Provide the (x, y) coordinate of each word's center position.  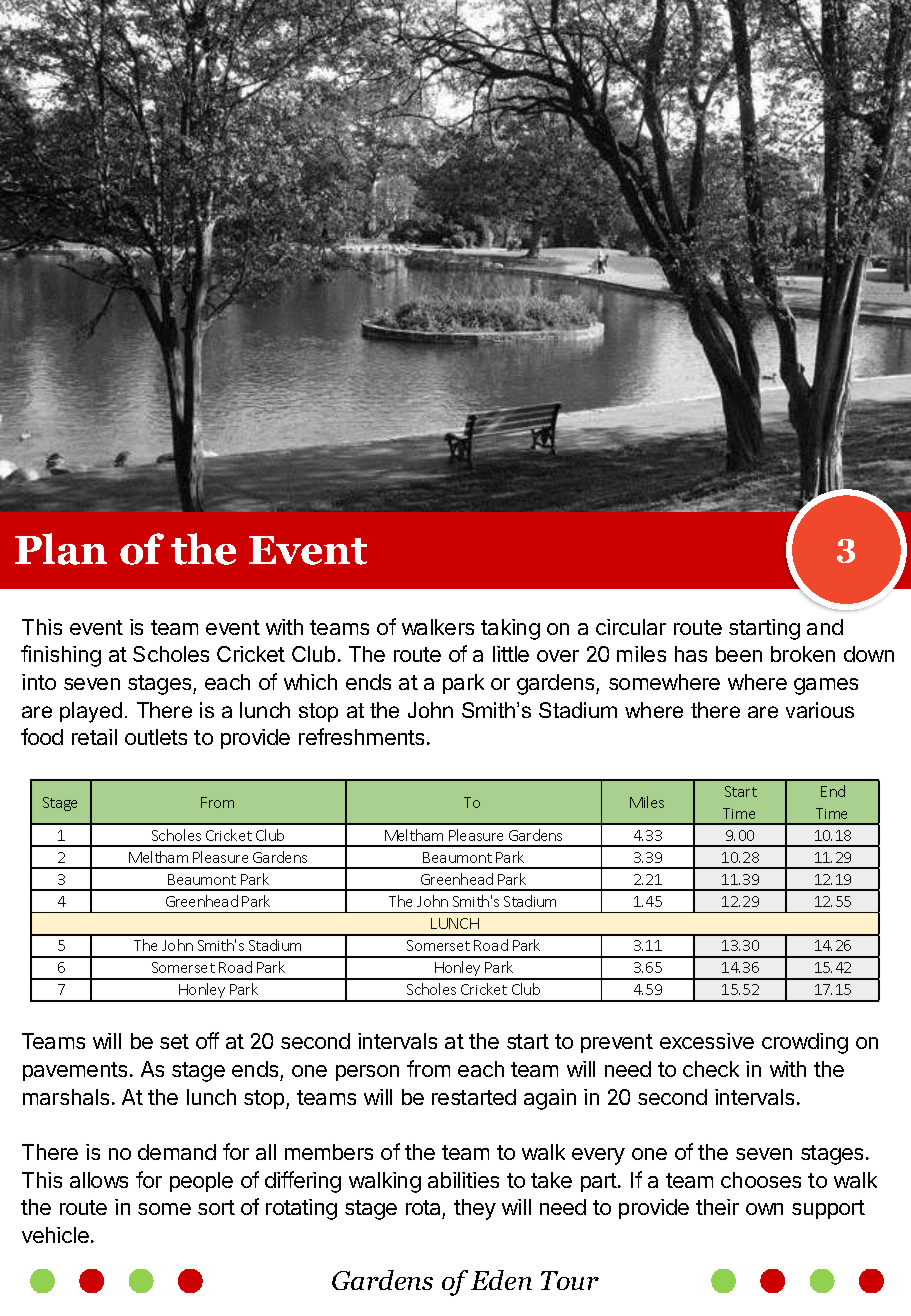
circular (631, 627)
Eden (501, 1280)
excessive (707, 1041)
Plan (61, 549)
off (207, 1040)
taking (510, 629)
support (828, 1209)
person (367, 1073)
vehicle (55, 1235)
